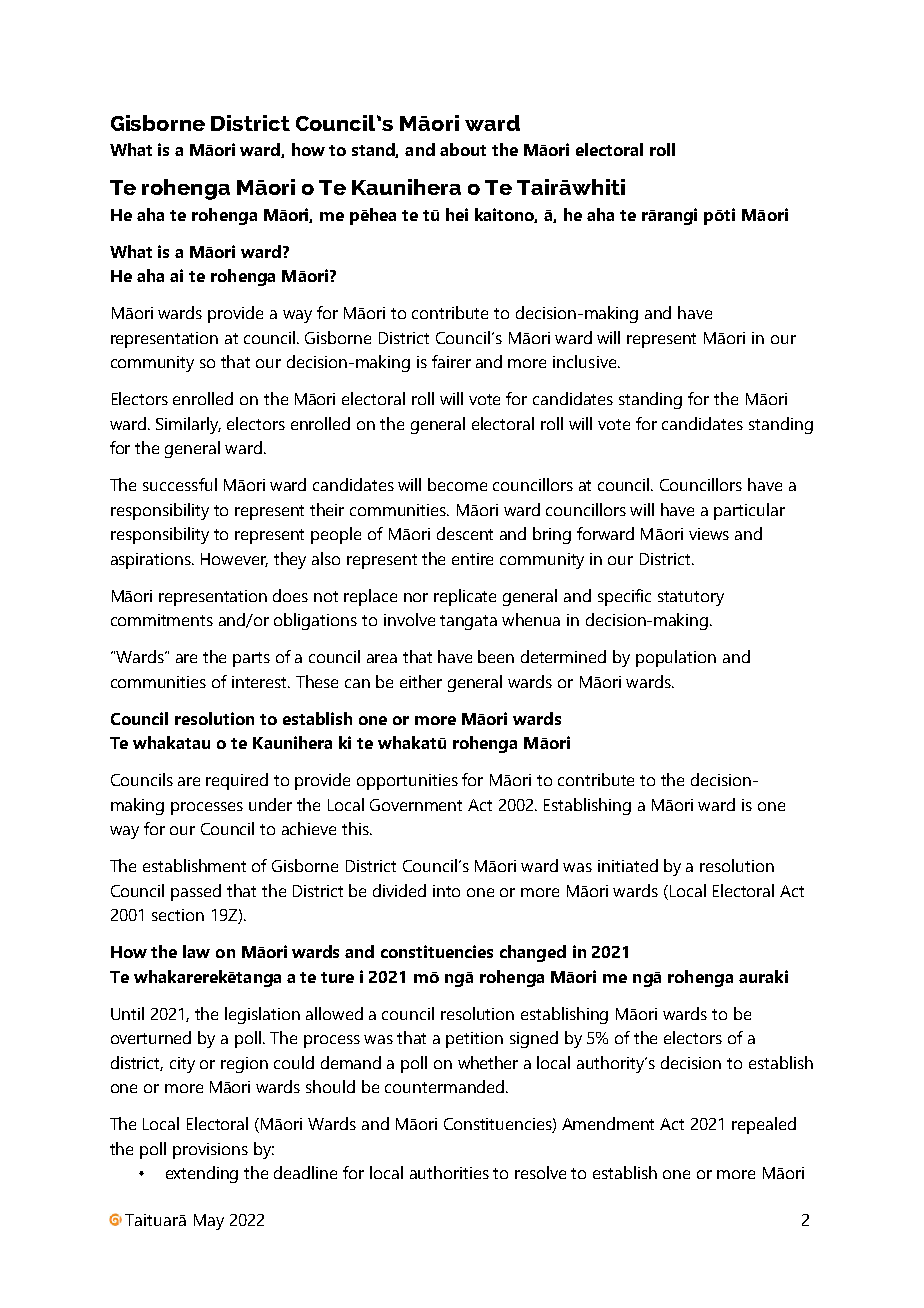  I want to click on Similarly, so click(188, 425).
